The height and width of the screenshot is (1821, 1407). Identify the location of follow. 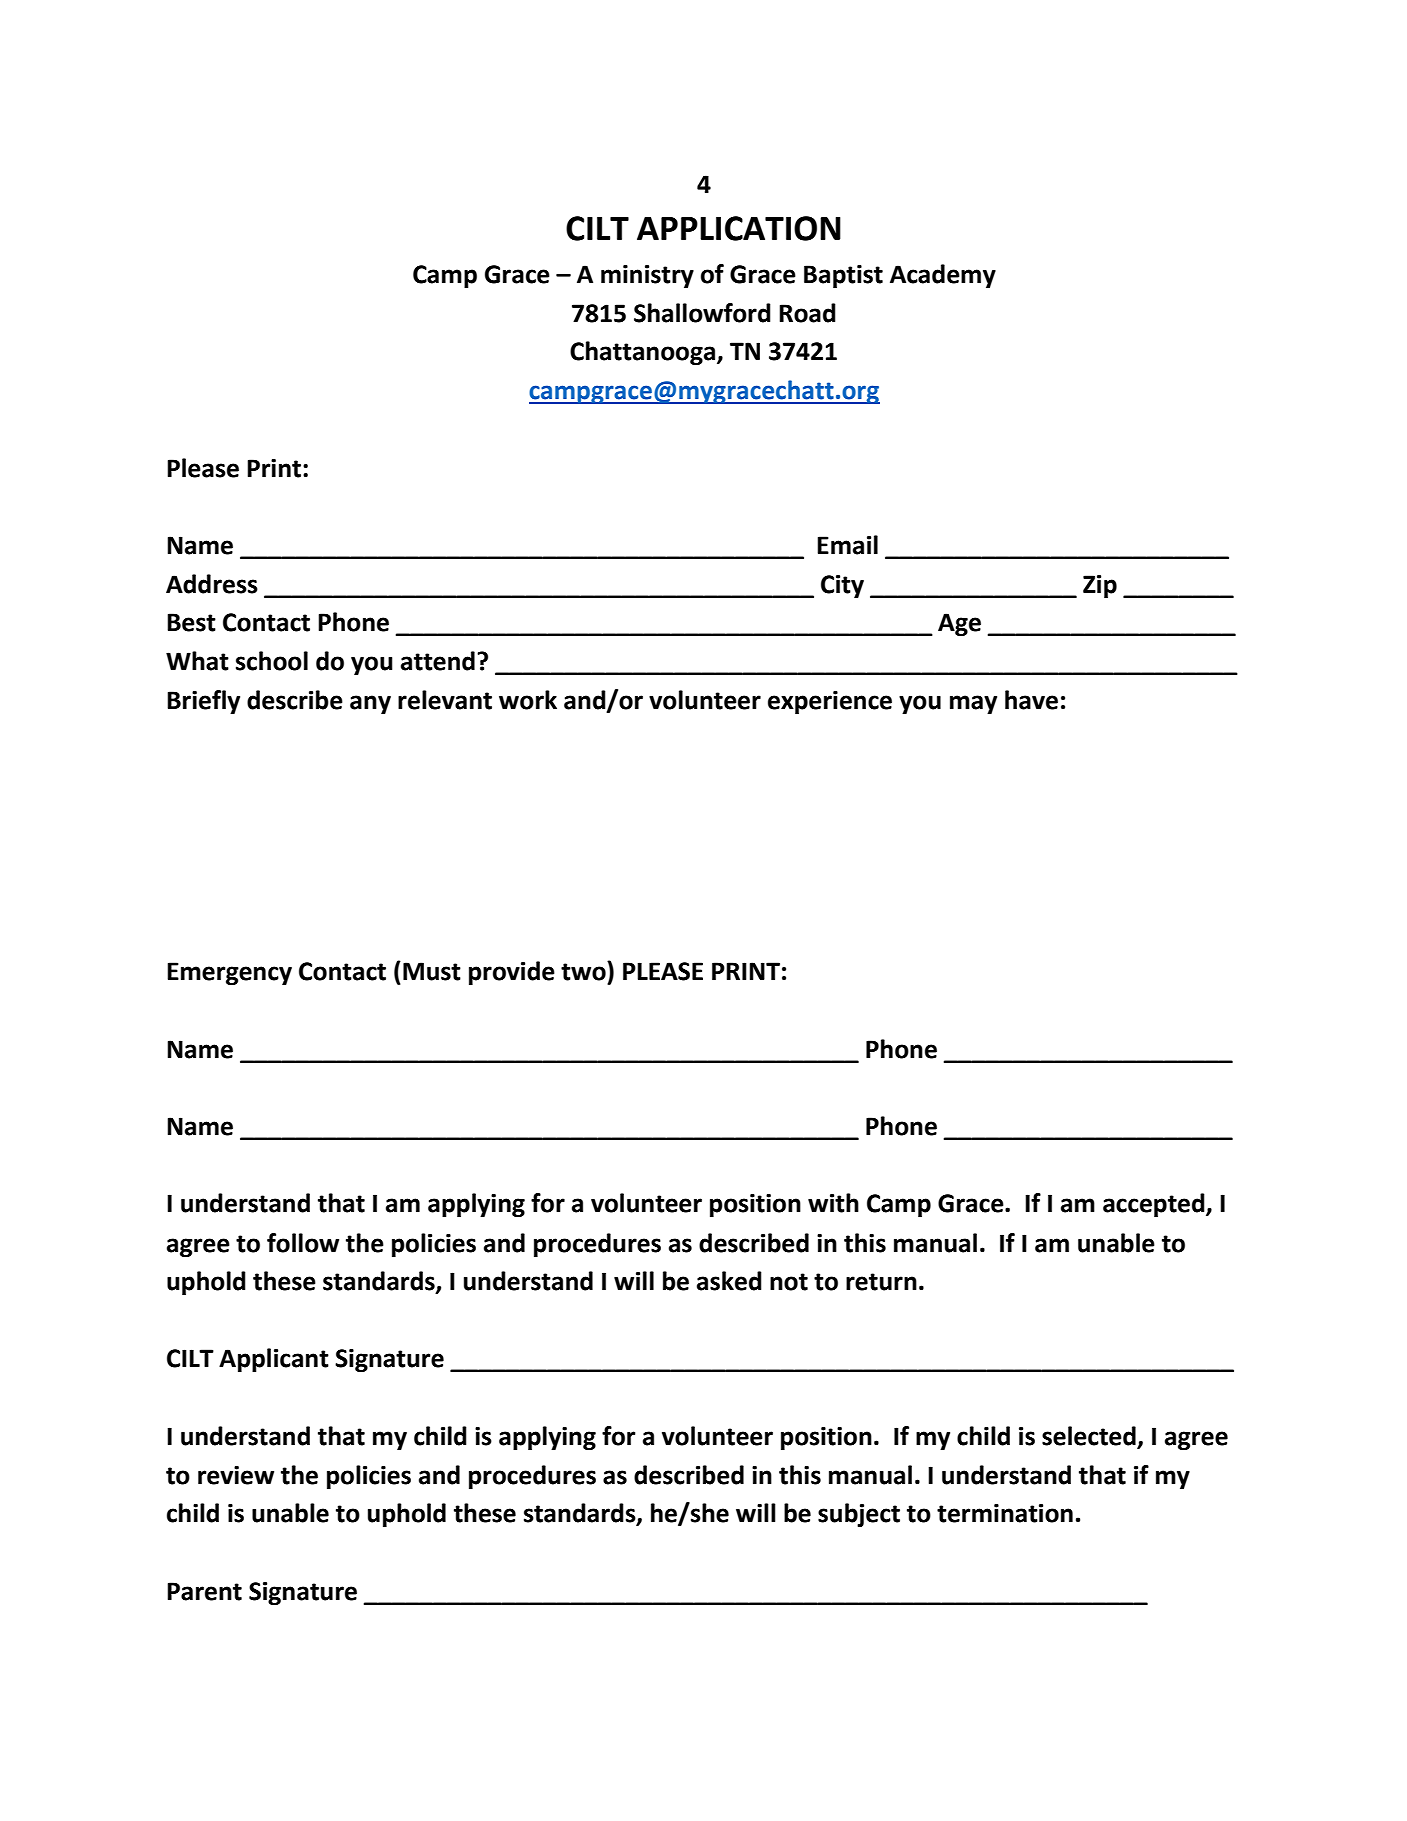
(303, 1243).
